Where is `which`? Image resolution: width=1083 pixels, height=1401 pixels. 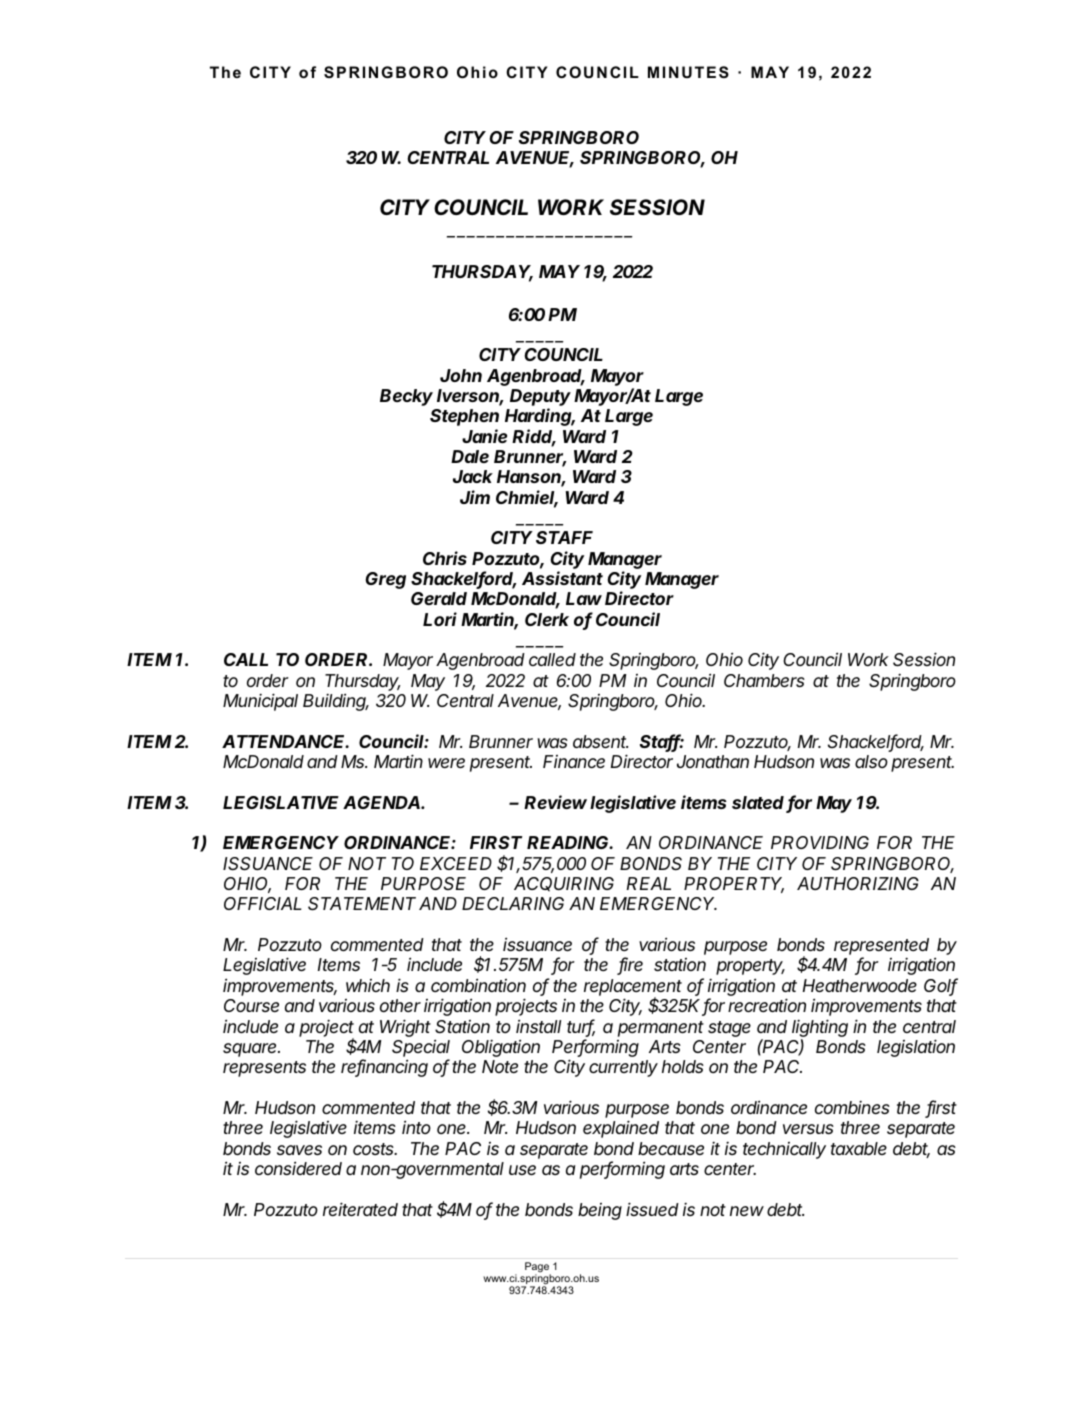 which is located at coordinates (368, 985).
